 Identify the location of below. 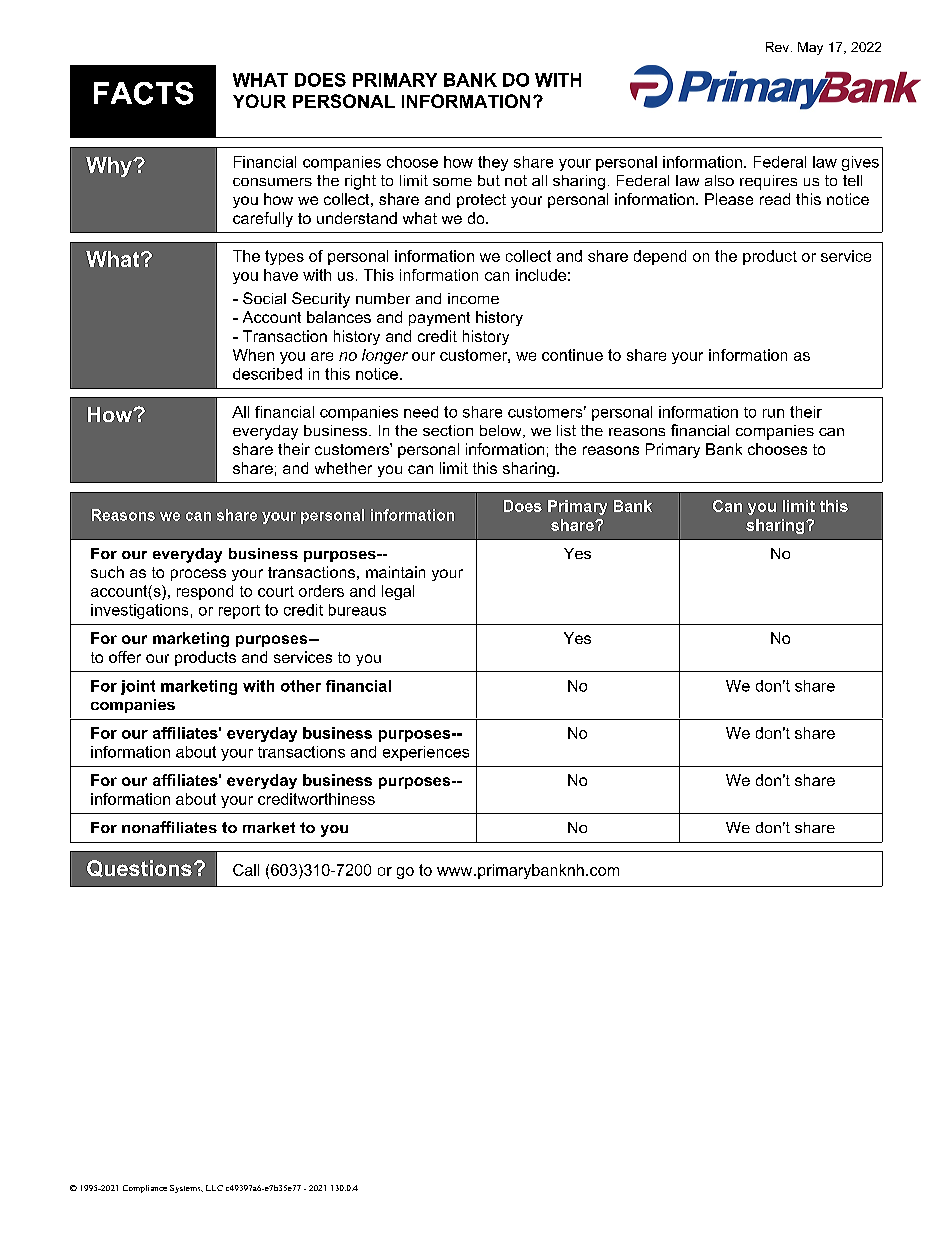
(502, 431).
